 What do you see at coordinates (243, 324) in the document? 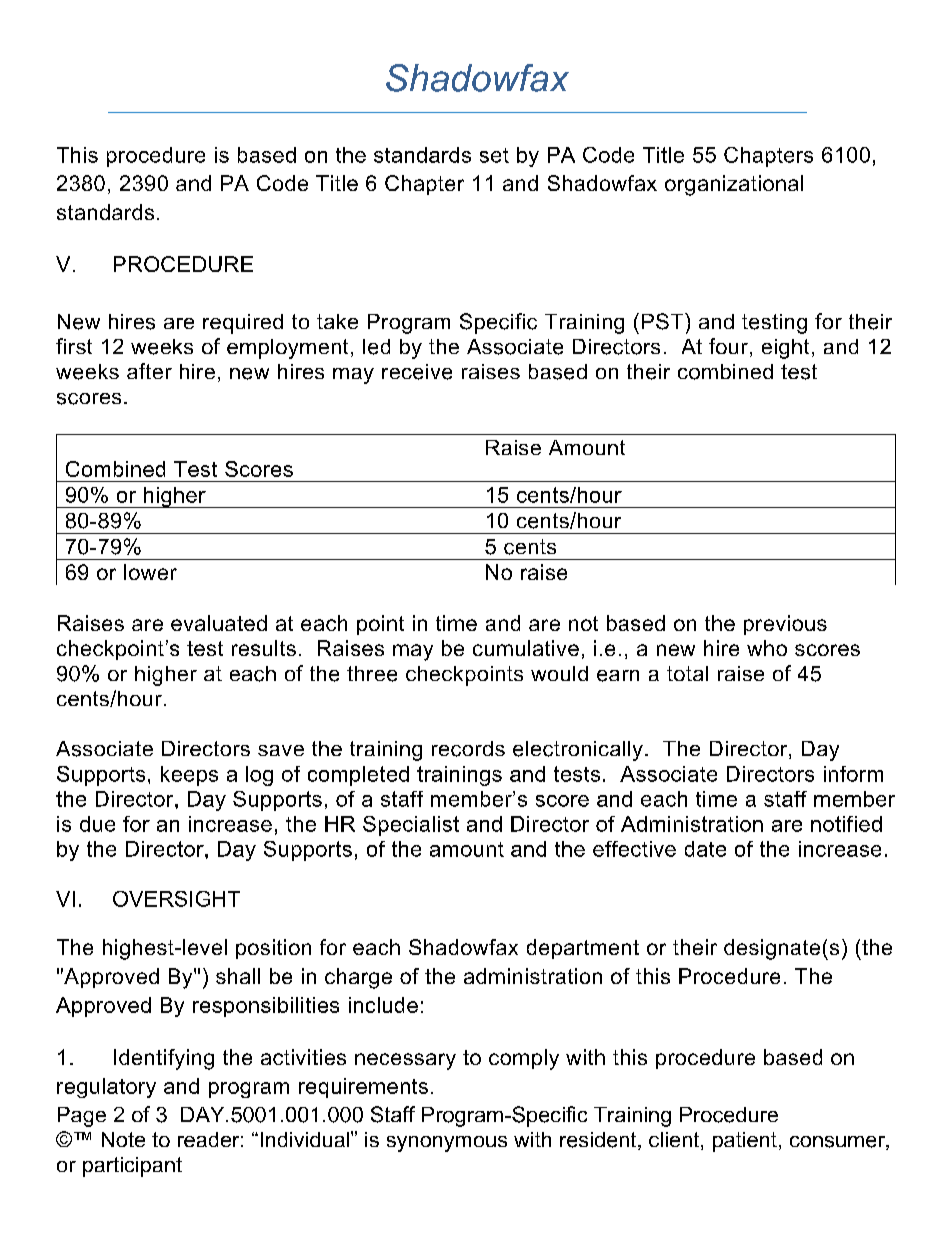
I see `required` at bounding box center [243, 324].
